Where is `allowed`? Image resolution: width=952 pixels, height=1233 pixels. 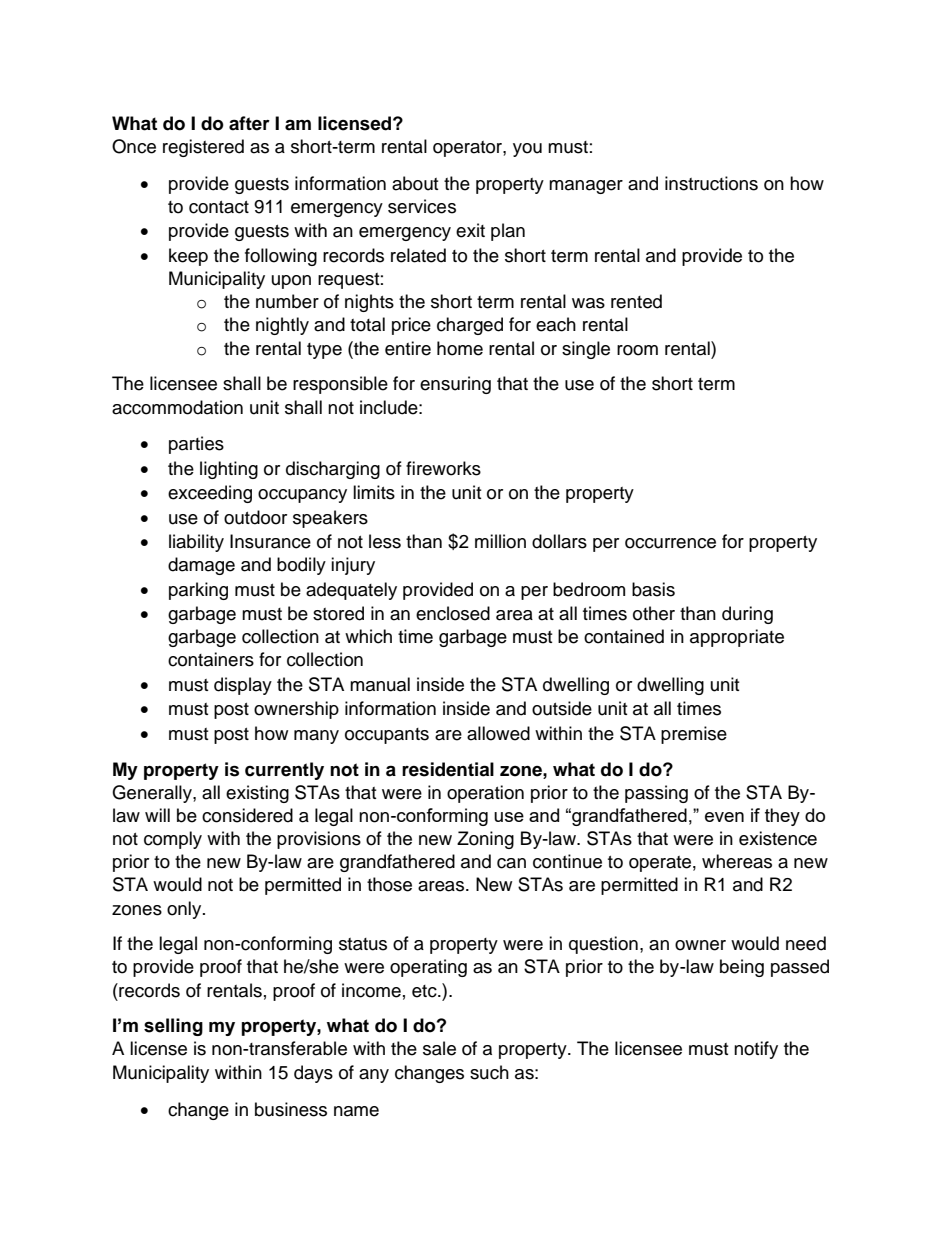 allowed is located at coordinates (498, 733).
